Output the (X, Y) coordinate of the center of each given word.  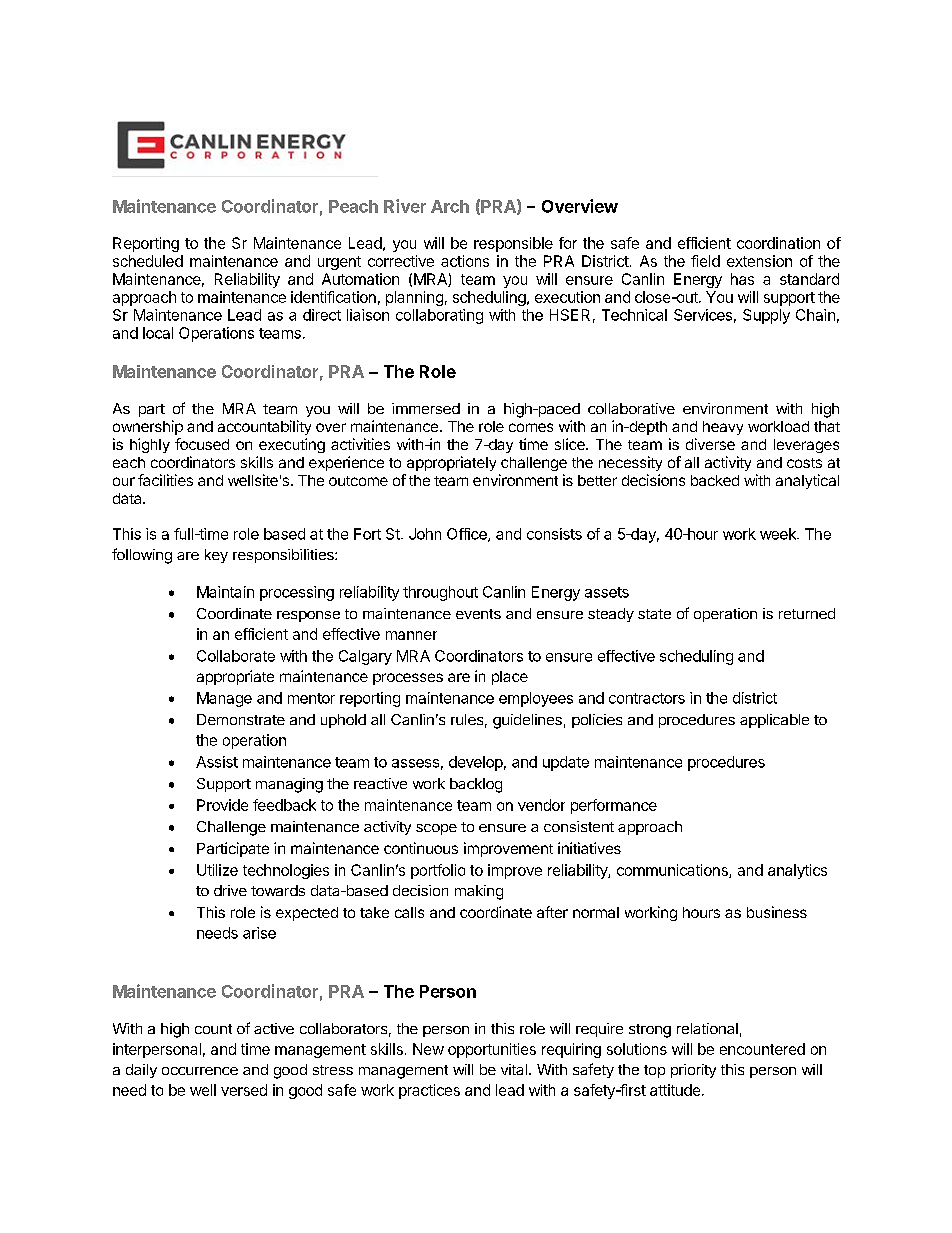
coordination (778, 243)
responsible (513, 244)
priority (693, 1071)
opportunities (492, 1050)
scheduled (148, 261)
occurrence (200, 1071)
